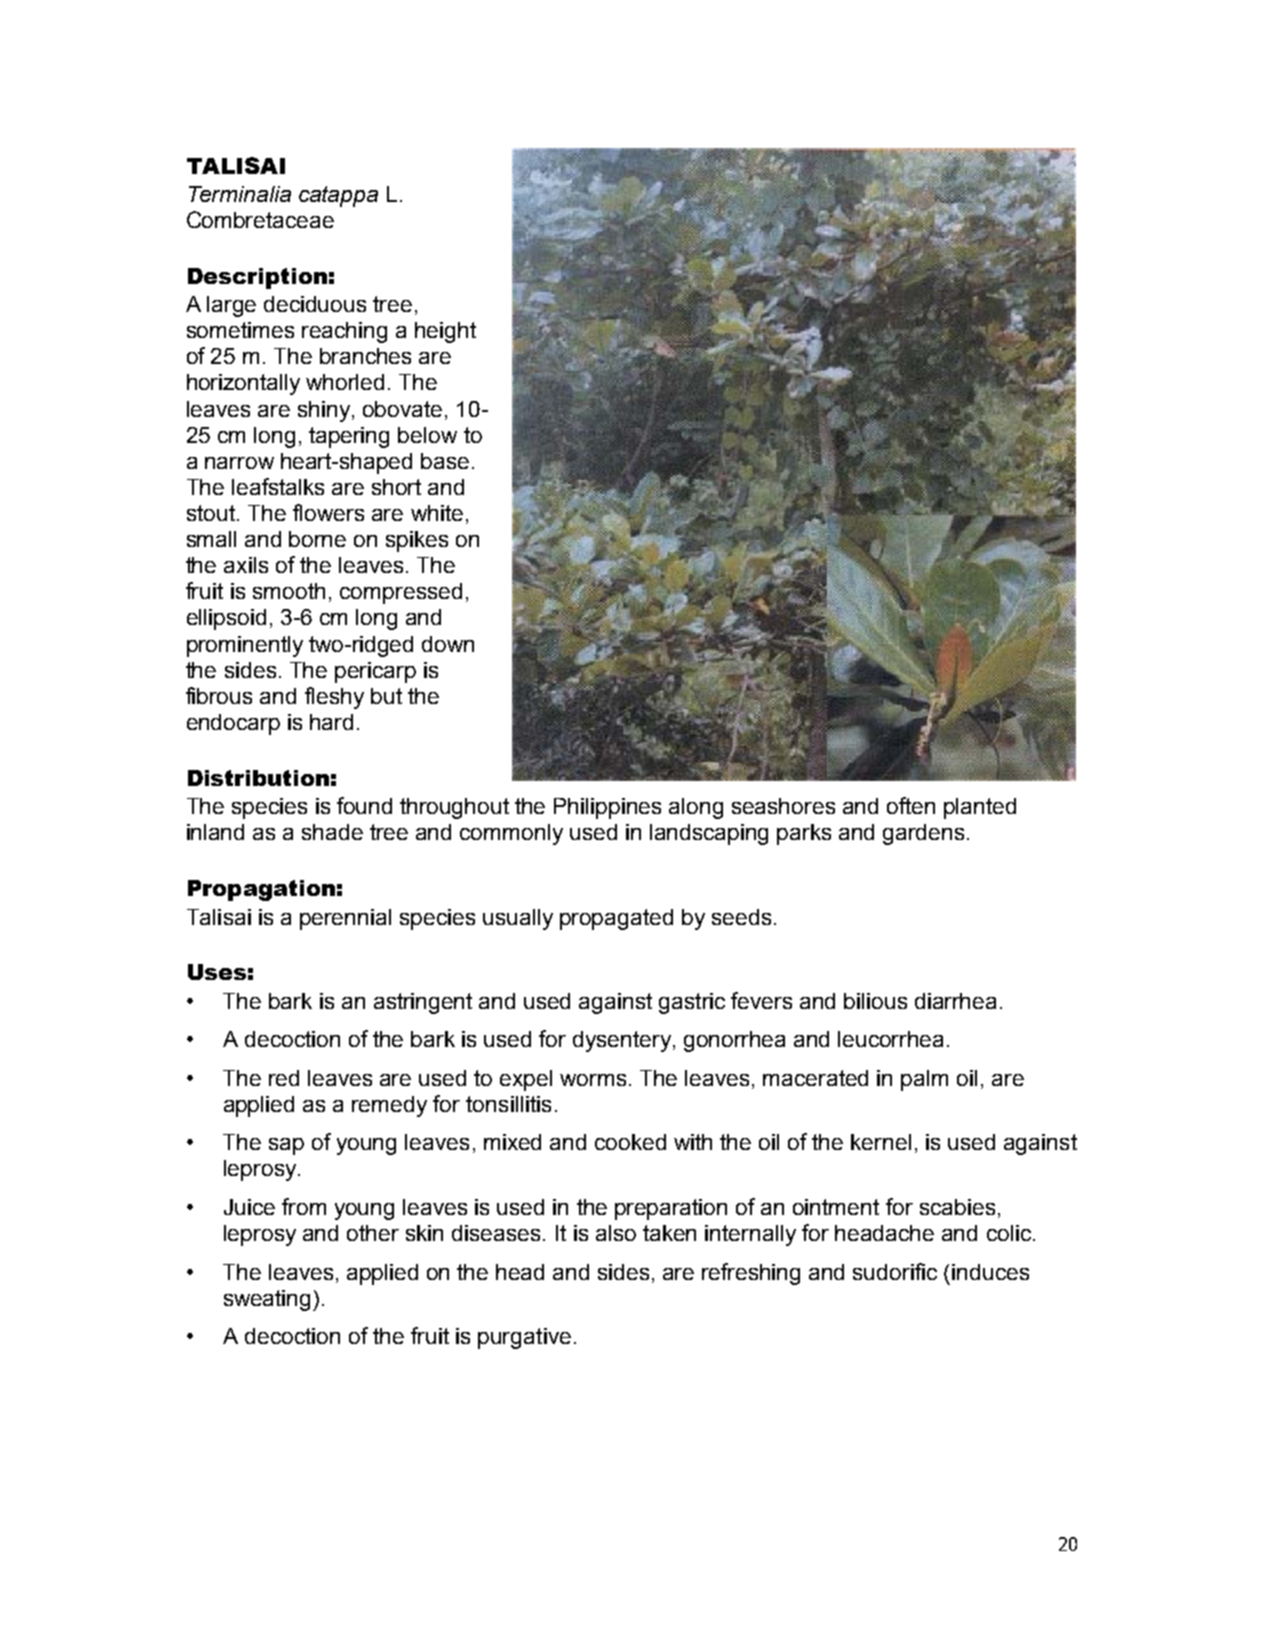  I want to click on purgative, so click(524, 1338).
